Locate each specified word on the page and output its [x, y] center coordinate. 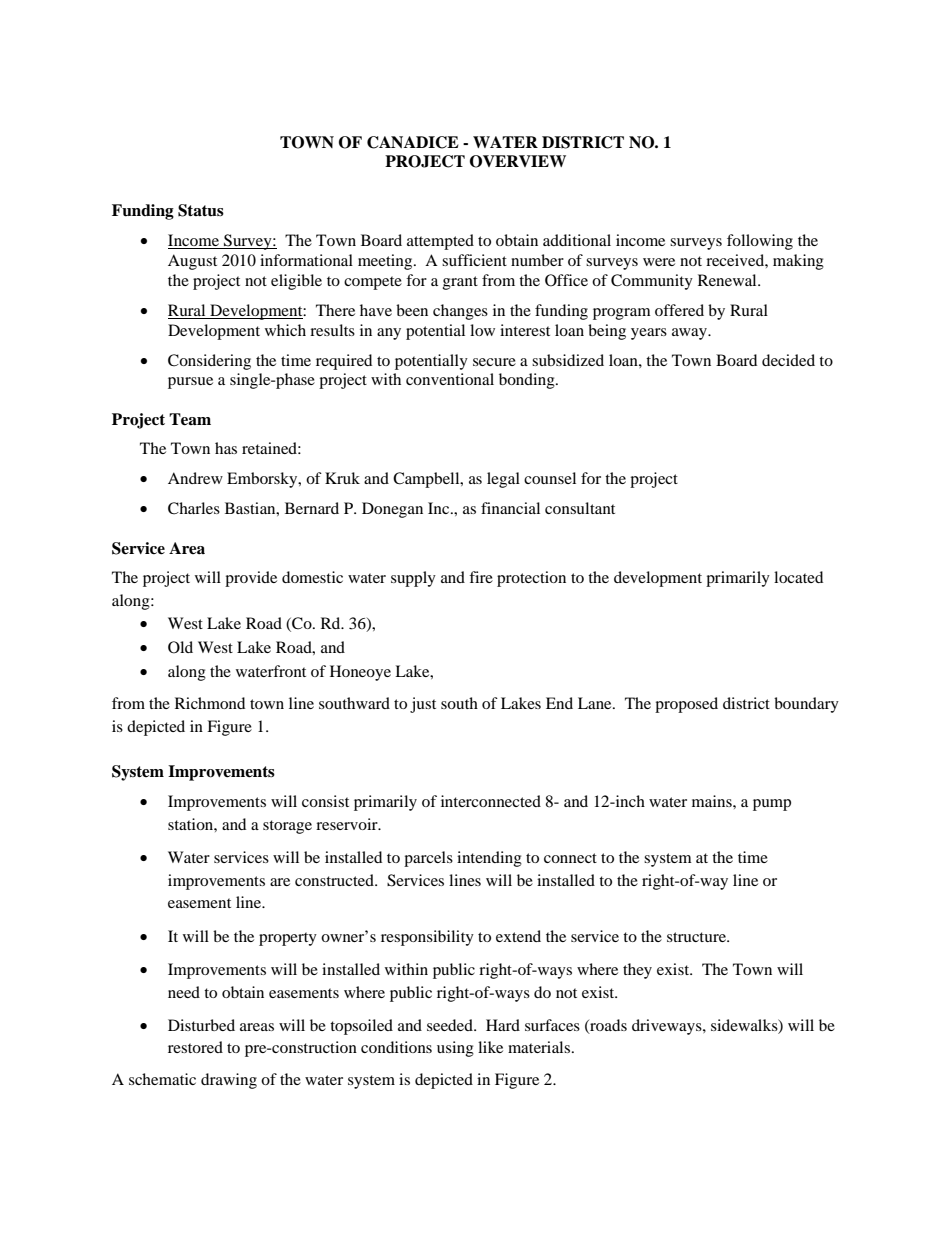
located [798, 577]
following [760, 242]
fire [481, 577]
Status [201, 210]
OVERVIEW [518, 161]
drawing [229, 1081]
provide [251, 579]
